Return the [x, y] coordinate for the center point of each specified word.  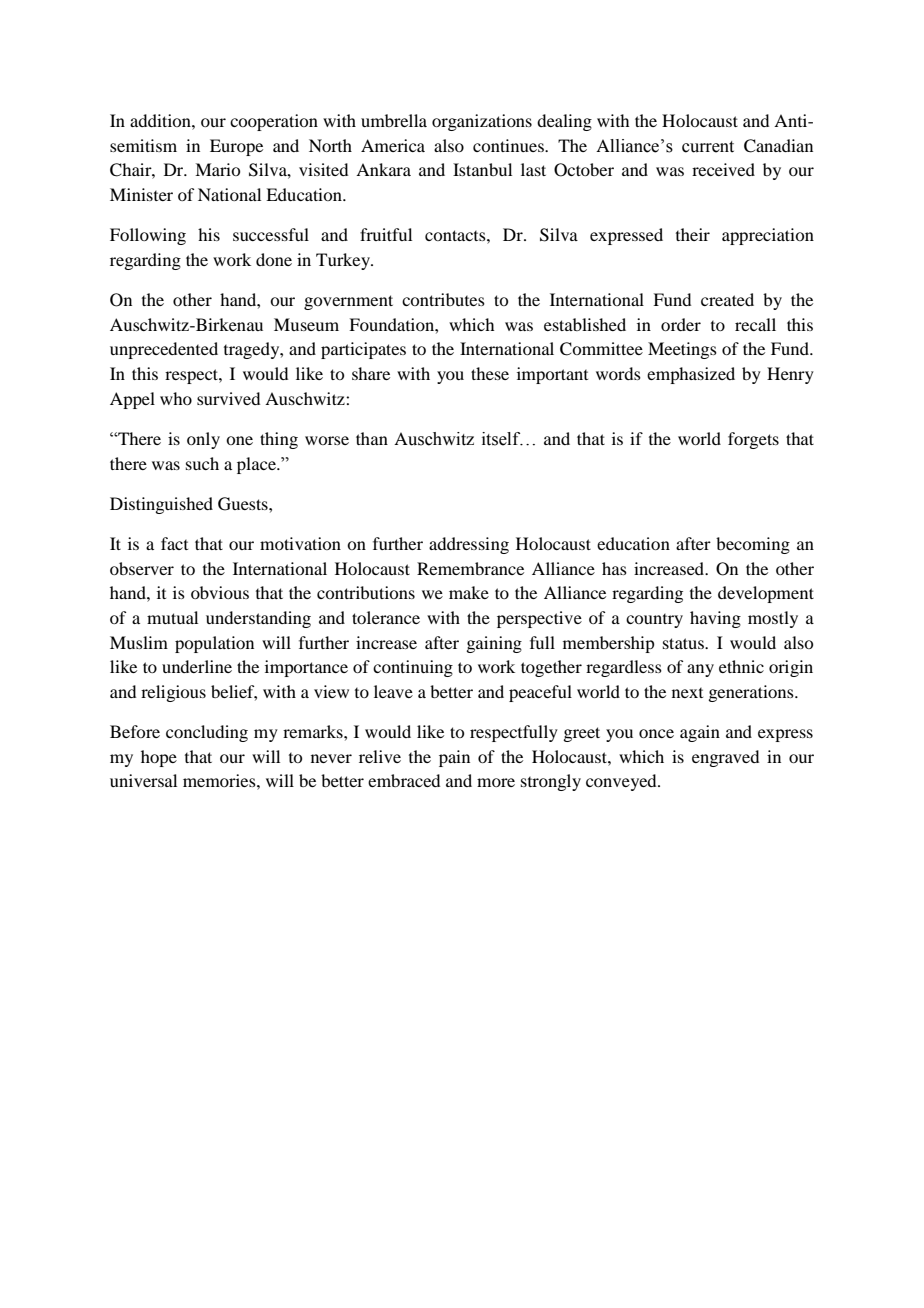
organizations [482, 122]
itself [502, 439]
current [708, 147]
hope [159, 758]
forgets [753, 440]
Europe [236, 147]
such [202, 463]
